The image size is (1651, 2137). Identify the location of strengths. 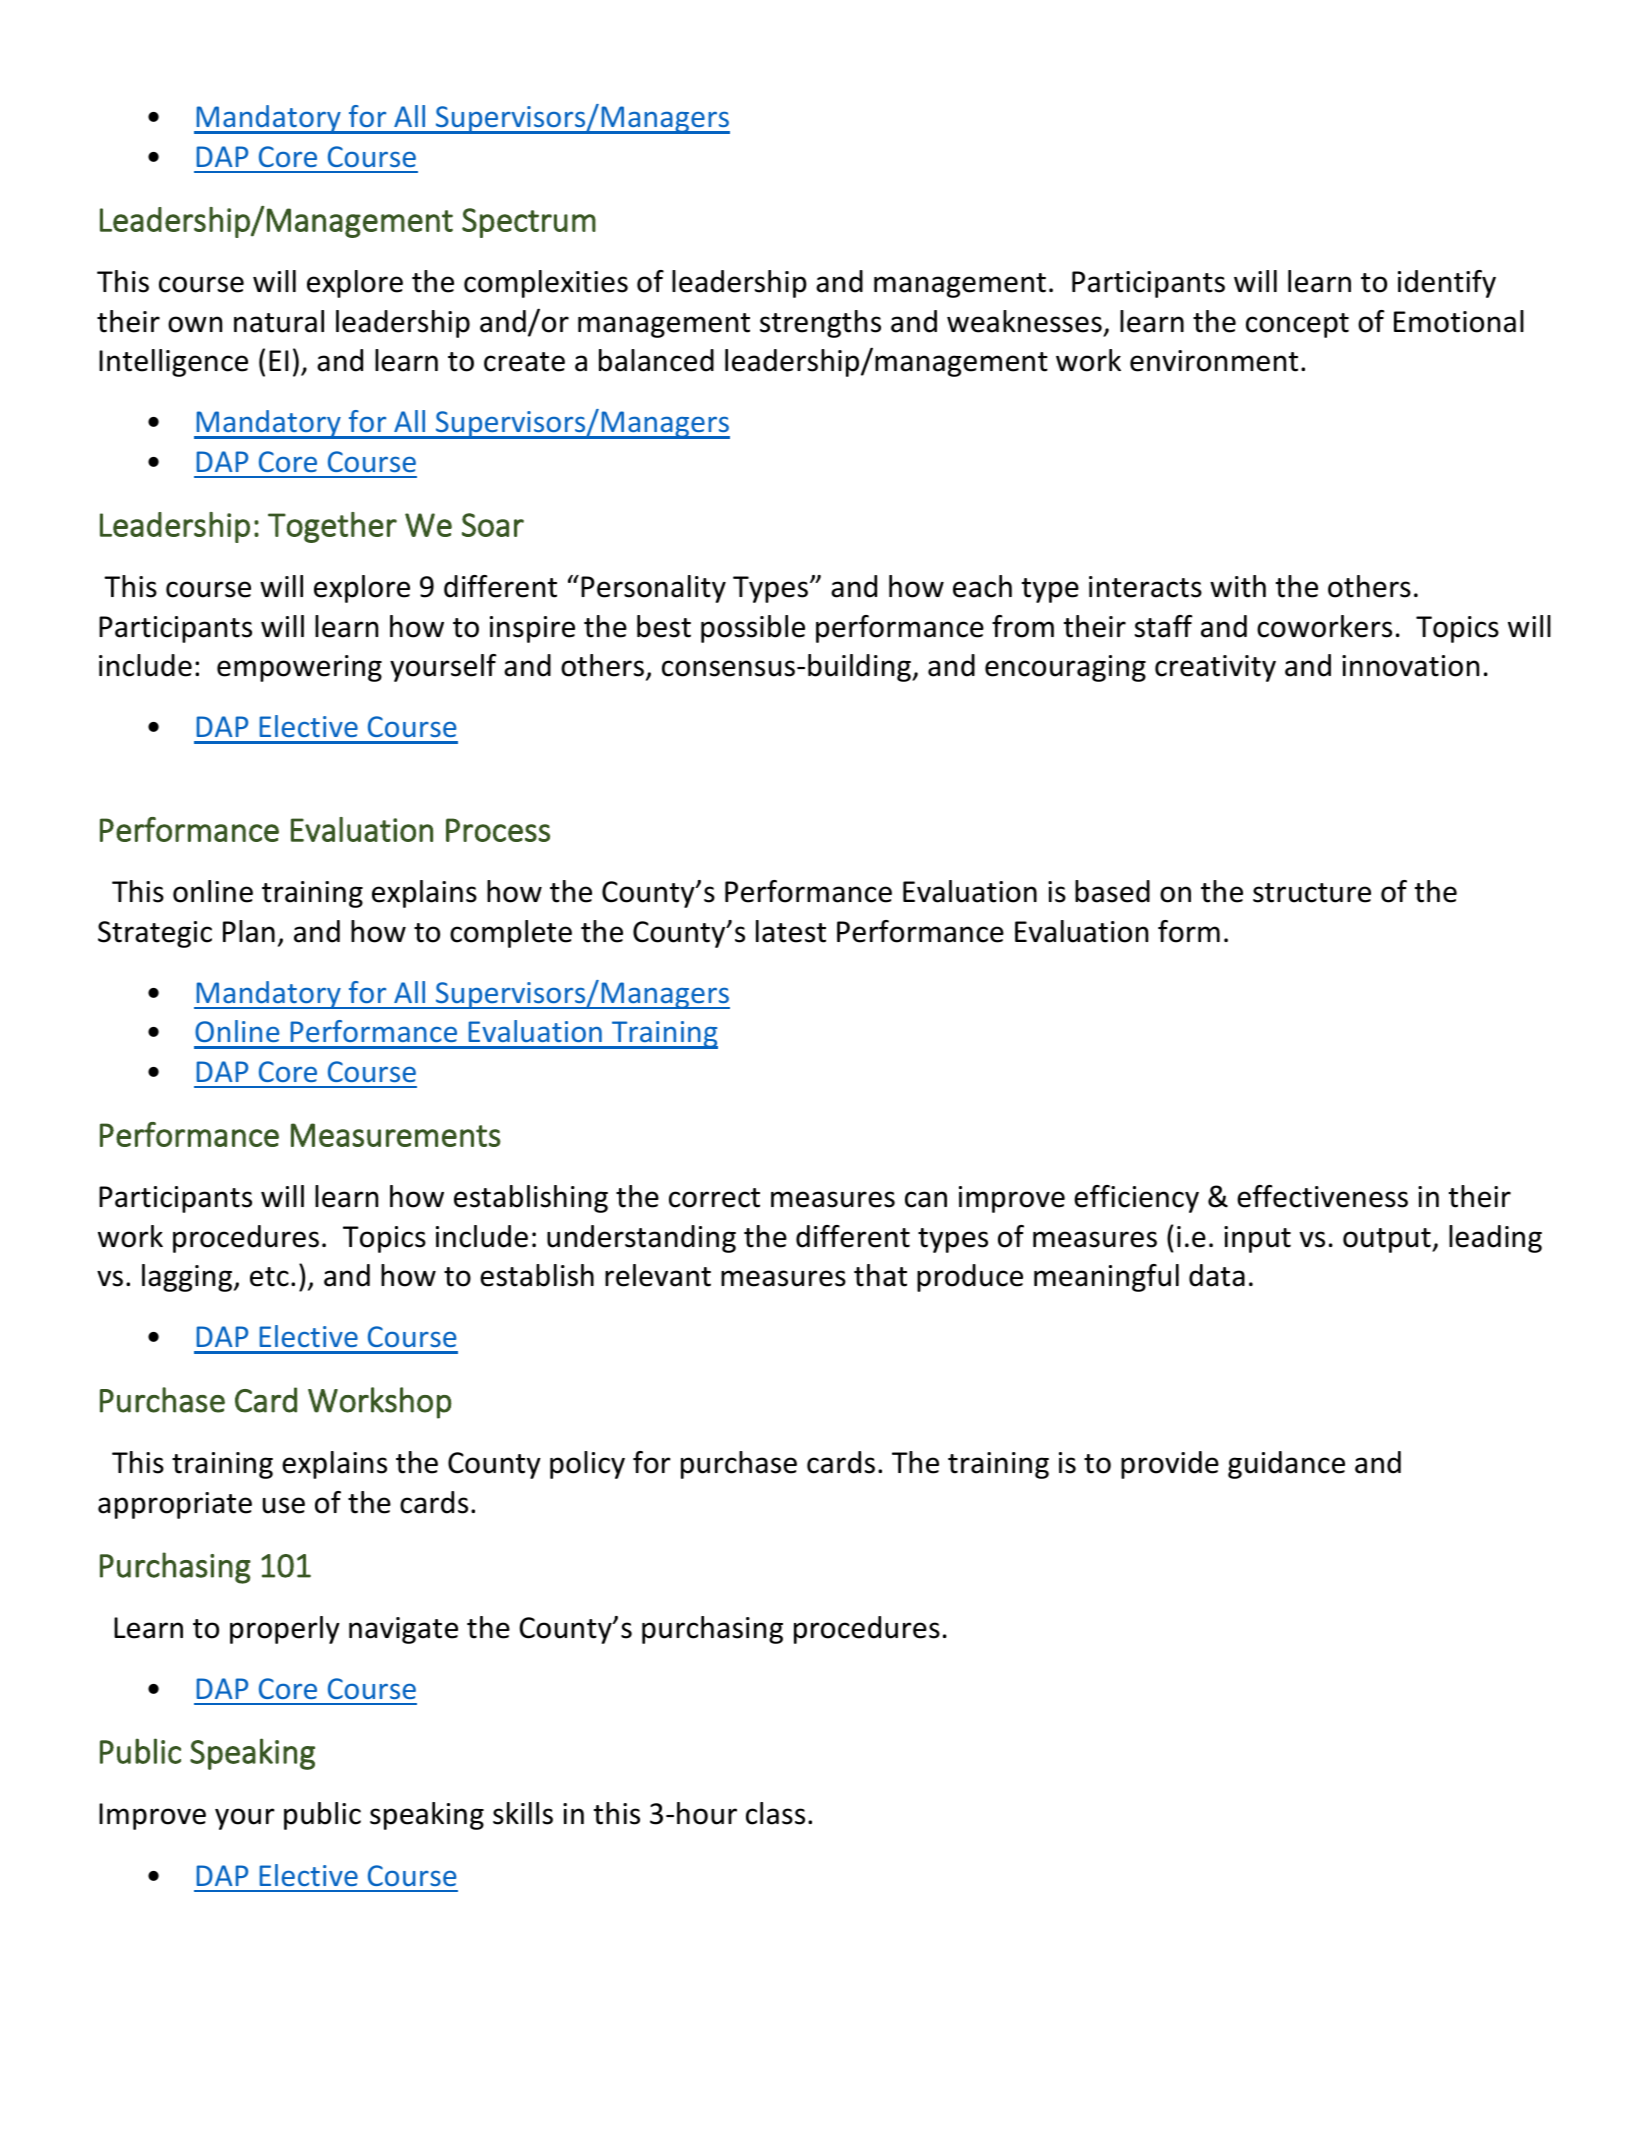
(820, 324).
